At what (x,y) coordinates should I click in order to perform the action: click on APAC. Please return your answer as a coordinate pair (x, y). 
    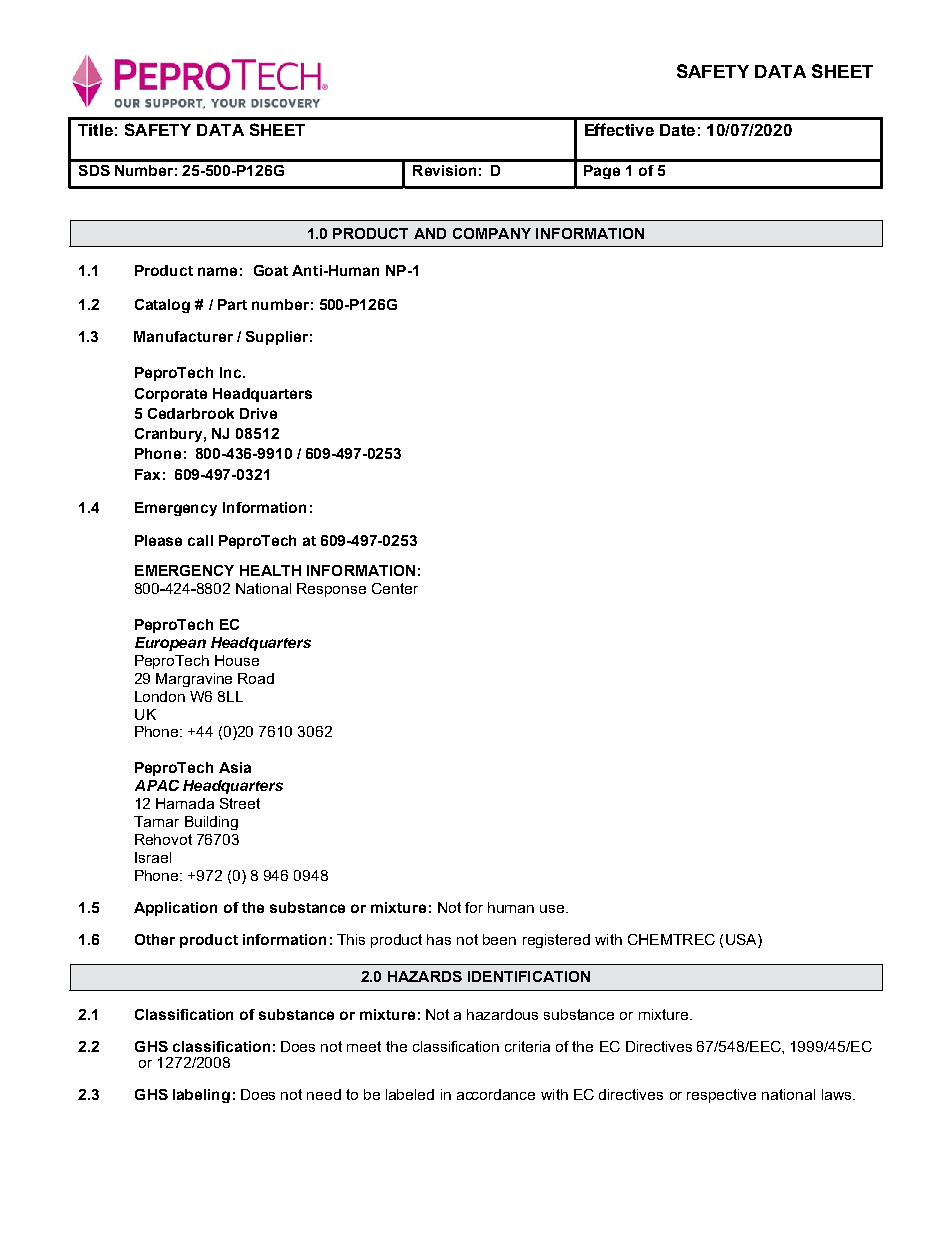
    Looking at the image, I should click on (157, 785).
